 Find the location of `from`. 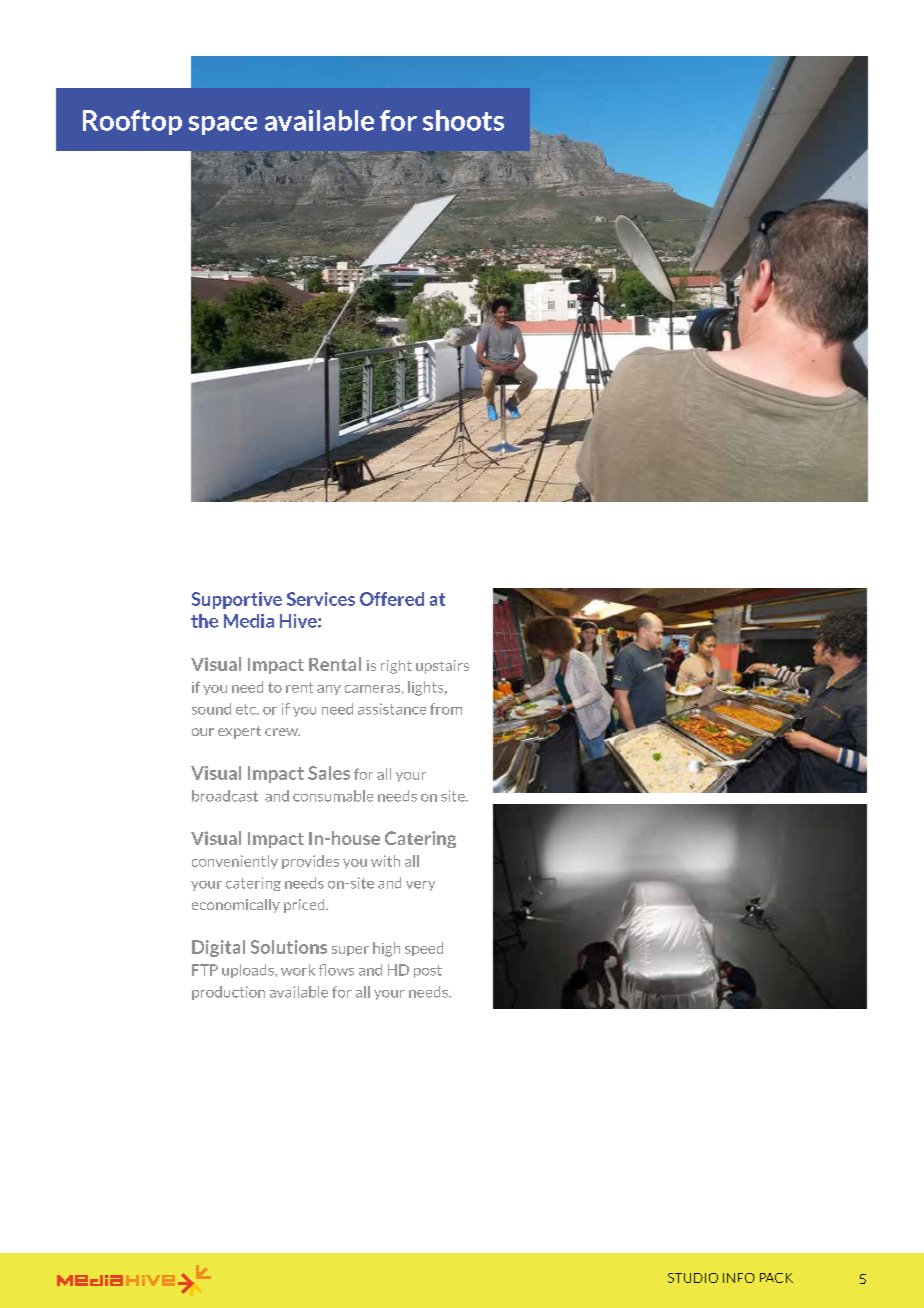

from is located at coordinates (446, 709).
